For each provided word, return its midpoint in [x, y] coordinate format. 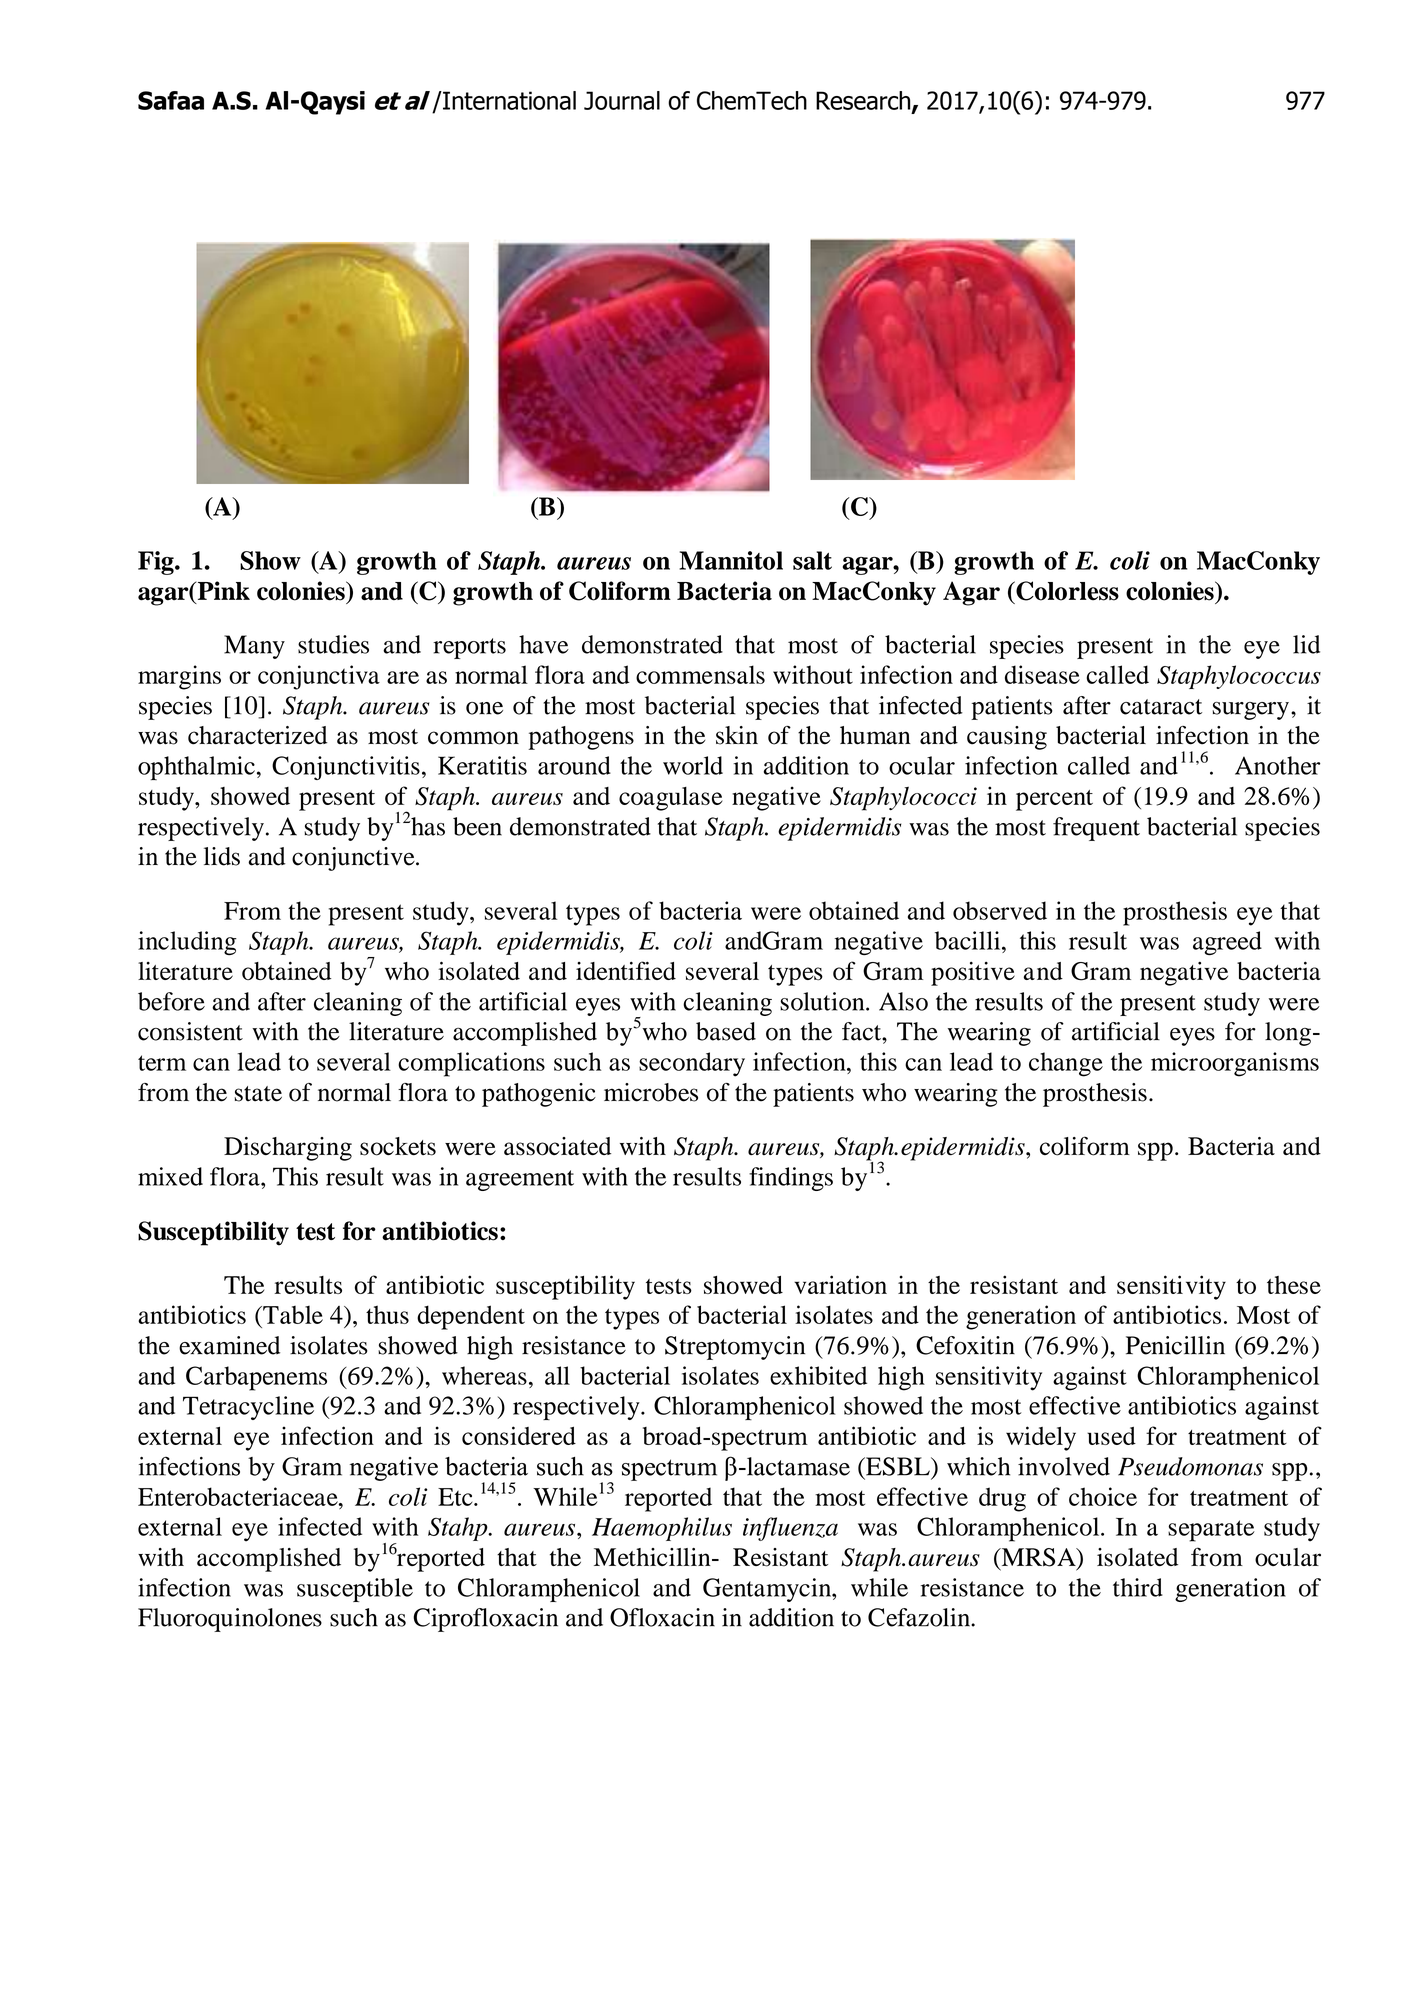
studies [333, 644]
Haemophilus [662, 1529]
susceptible [355, 1590]
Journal [622, 100]
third [1138, 1587]
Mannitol [731, 560]
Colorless [1066, 591]
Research [864, 101]
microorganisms [1235, 1064]
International [508, 100]
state [258, 1094]
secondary [692, 1064]
